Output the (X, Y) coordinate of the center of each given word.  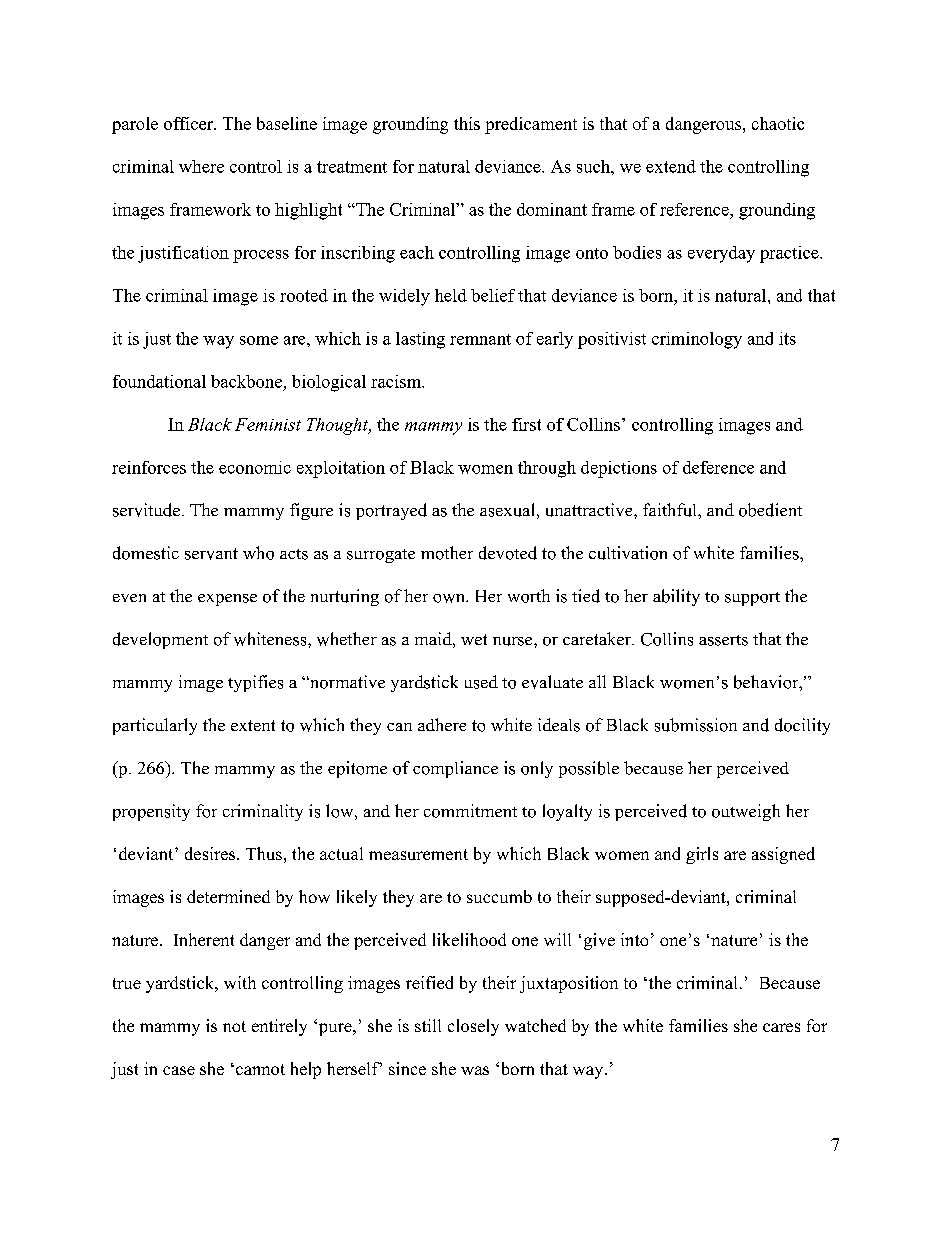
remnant (480, 339)
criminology (697, 340)
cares (781, 1027)
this (467, 123)
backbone (246, 381)
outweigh (746, 812)
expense (227, 600)
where (201, 166)
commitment (470, 811)
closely (473, 1027)
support (752, 599)
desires (211, 853)
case (179, 1070)
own (450, 598)
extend (671, 166)
